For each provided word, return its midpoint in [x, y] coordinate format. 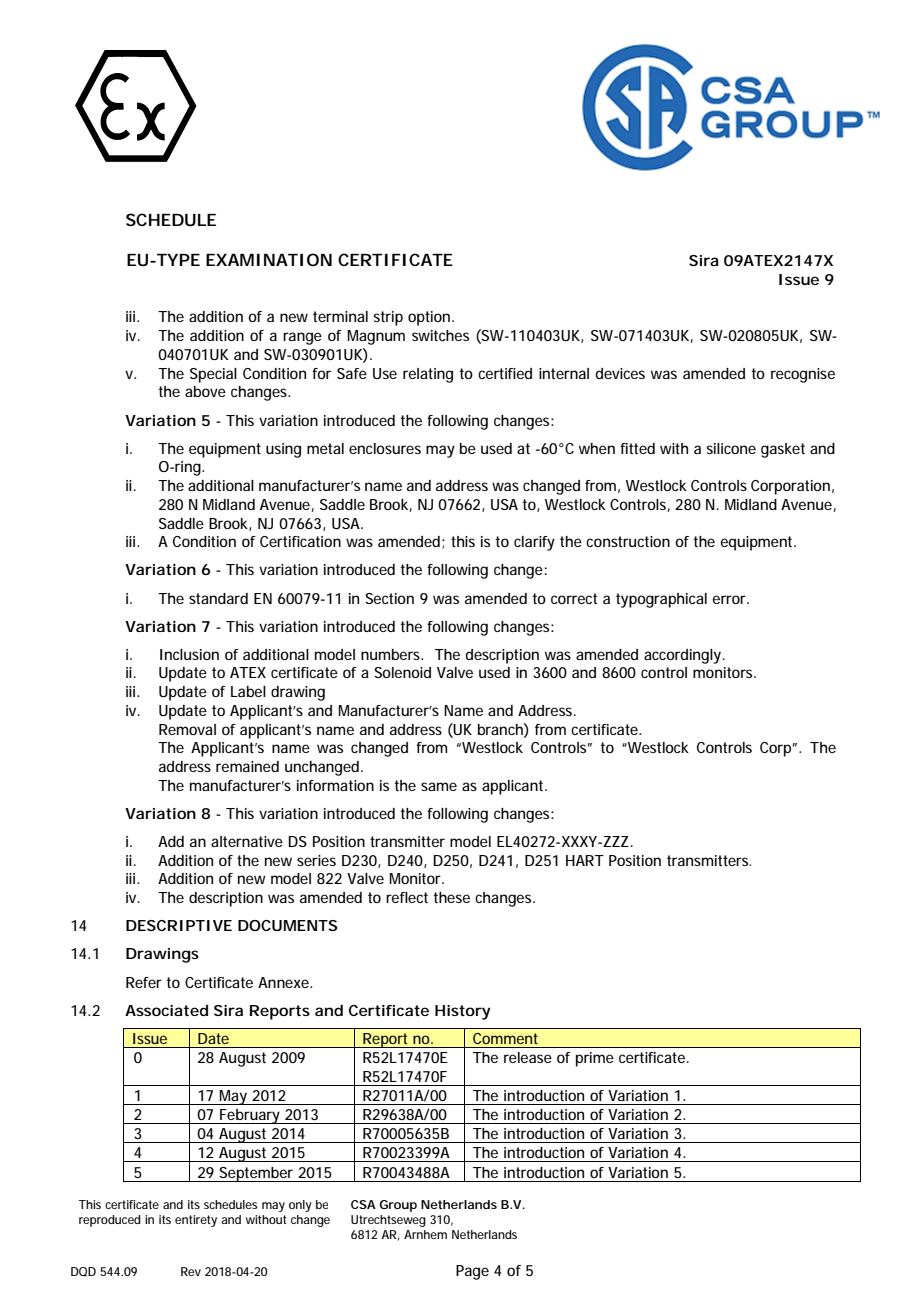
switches [440, 335]
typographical [661, 600]
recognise [803, 375]
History [463, 1012]
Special [213, 375]
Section [389, 598]
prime [595, 1059]
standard [218, 598]
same [439, 786]
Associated [166, 1010]
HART [585, 860]
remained [247, 766]
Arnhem [425, 1234]
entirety [196, 1221]
